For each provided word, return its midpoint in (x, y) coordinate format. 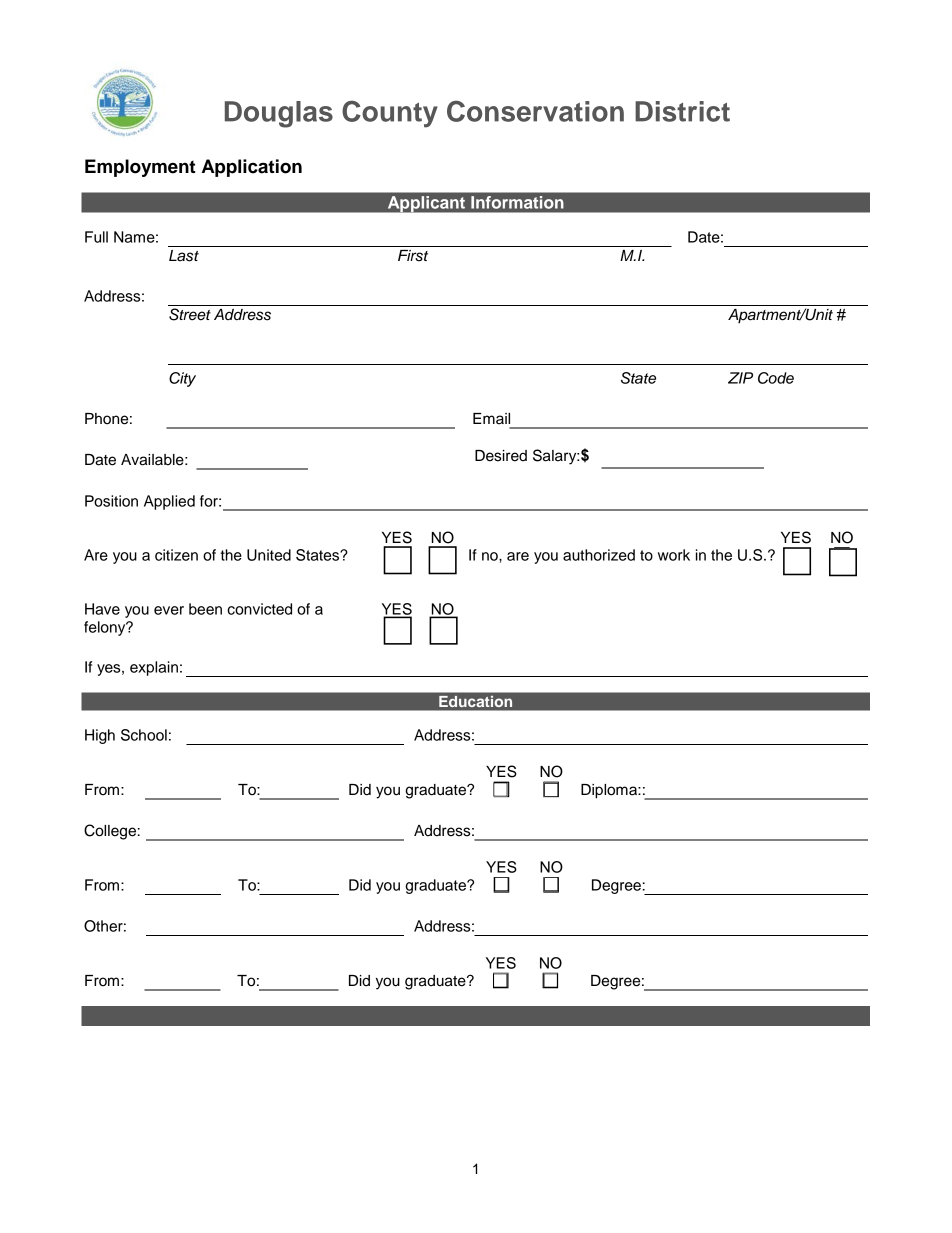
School (144, 735)
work (674, 555)
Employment (140, 168)
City (182, 379)
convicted (259, 609)
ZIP (740, 378)
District (682, 111)
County (390, 114)
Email (491, 419)
